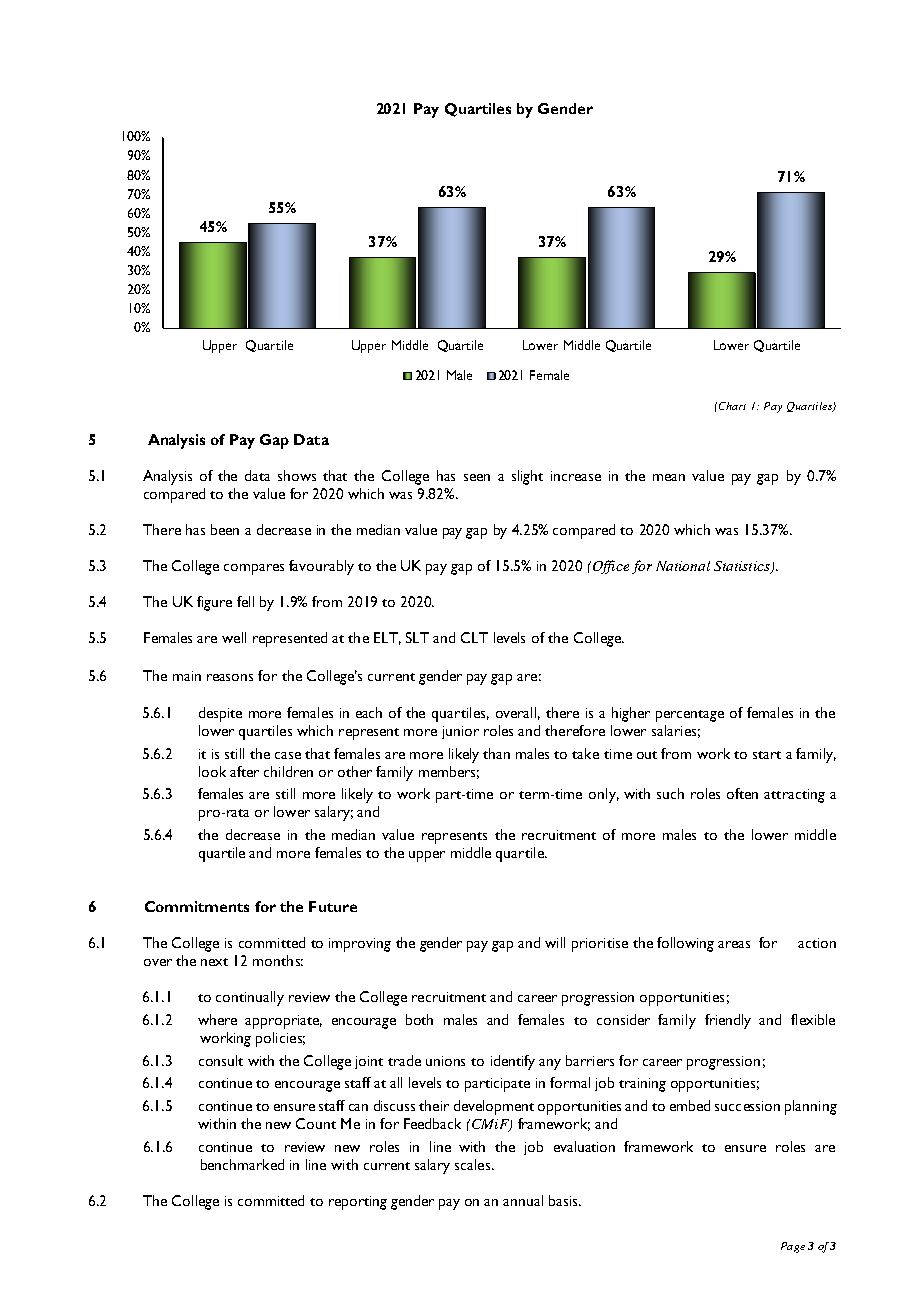 Image resolution: width=924 pixels, height=1308 pixels. I want to click on seen, so click(477, 477).
